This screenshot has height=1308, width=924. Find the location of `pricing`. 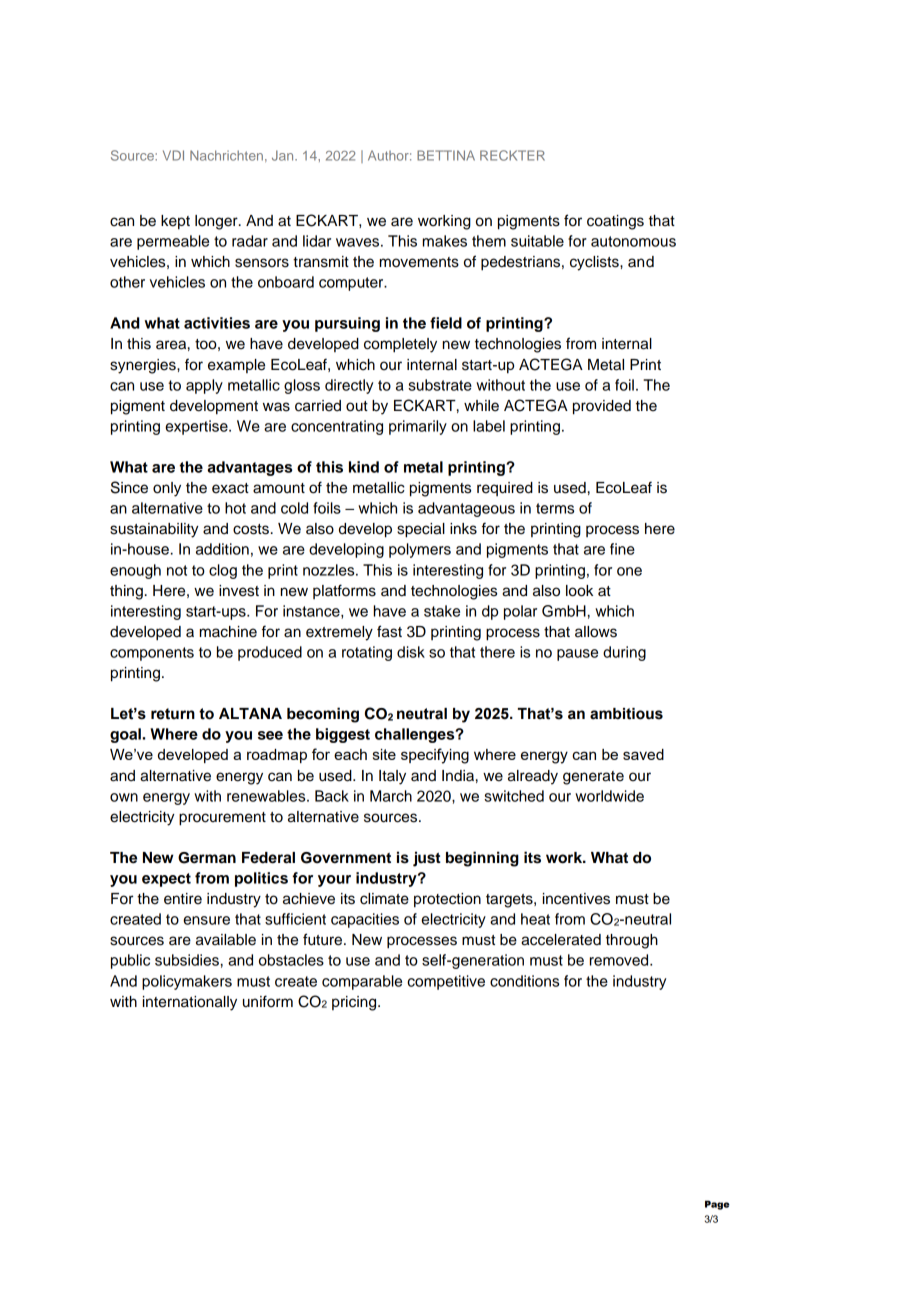

pricing is located at coordinates (355, 1003).
